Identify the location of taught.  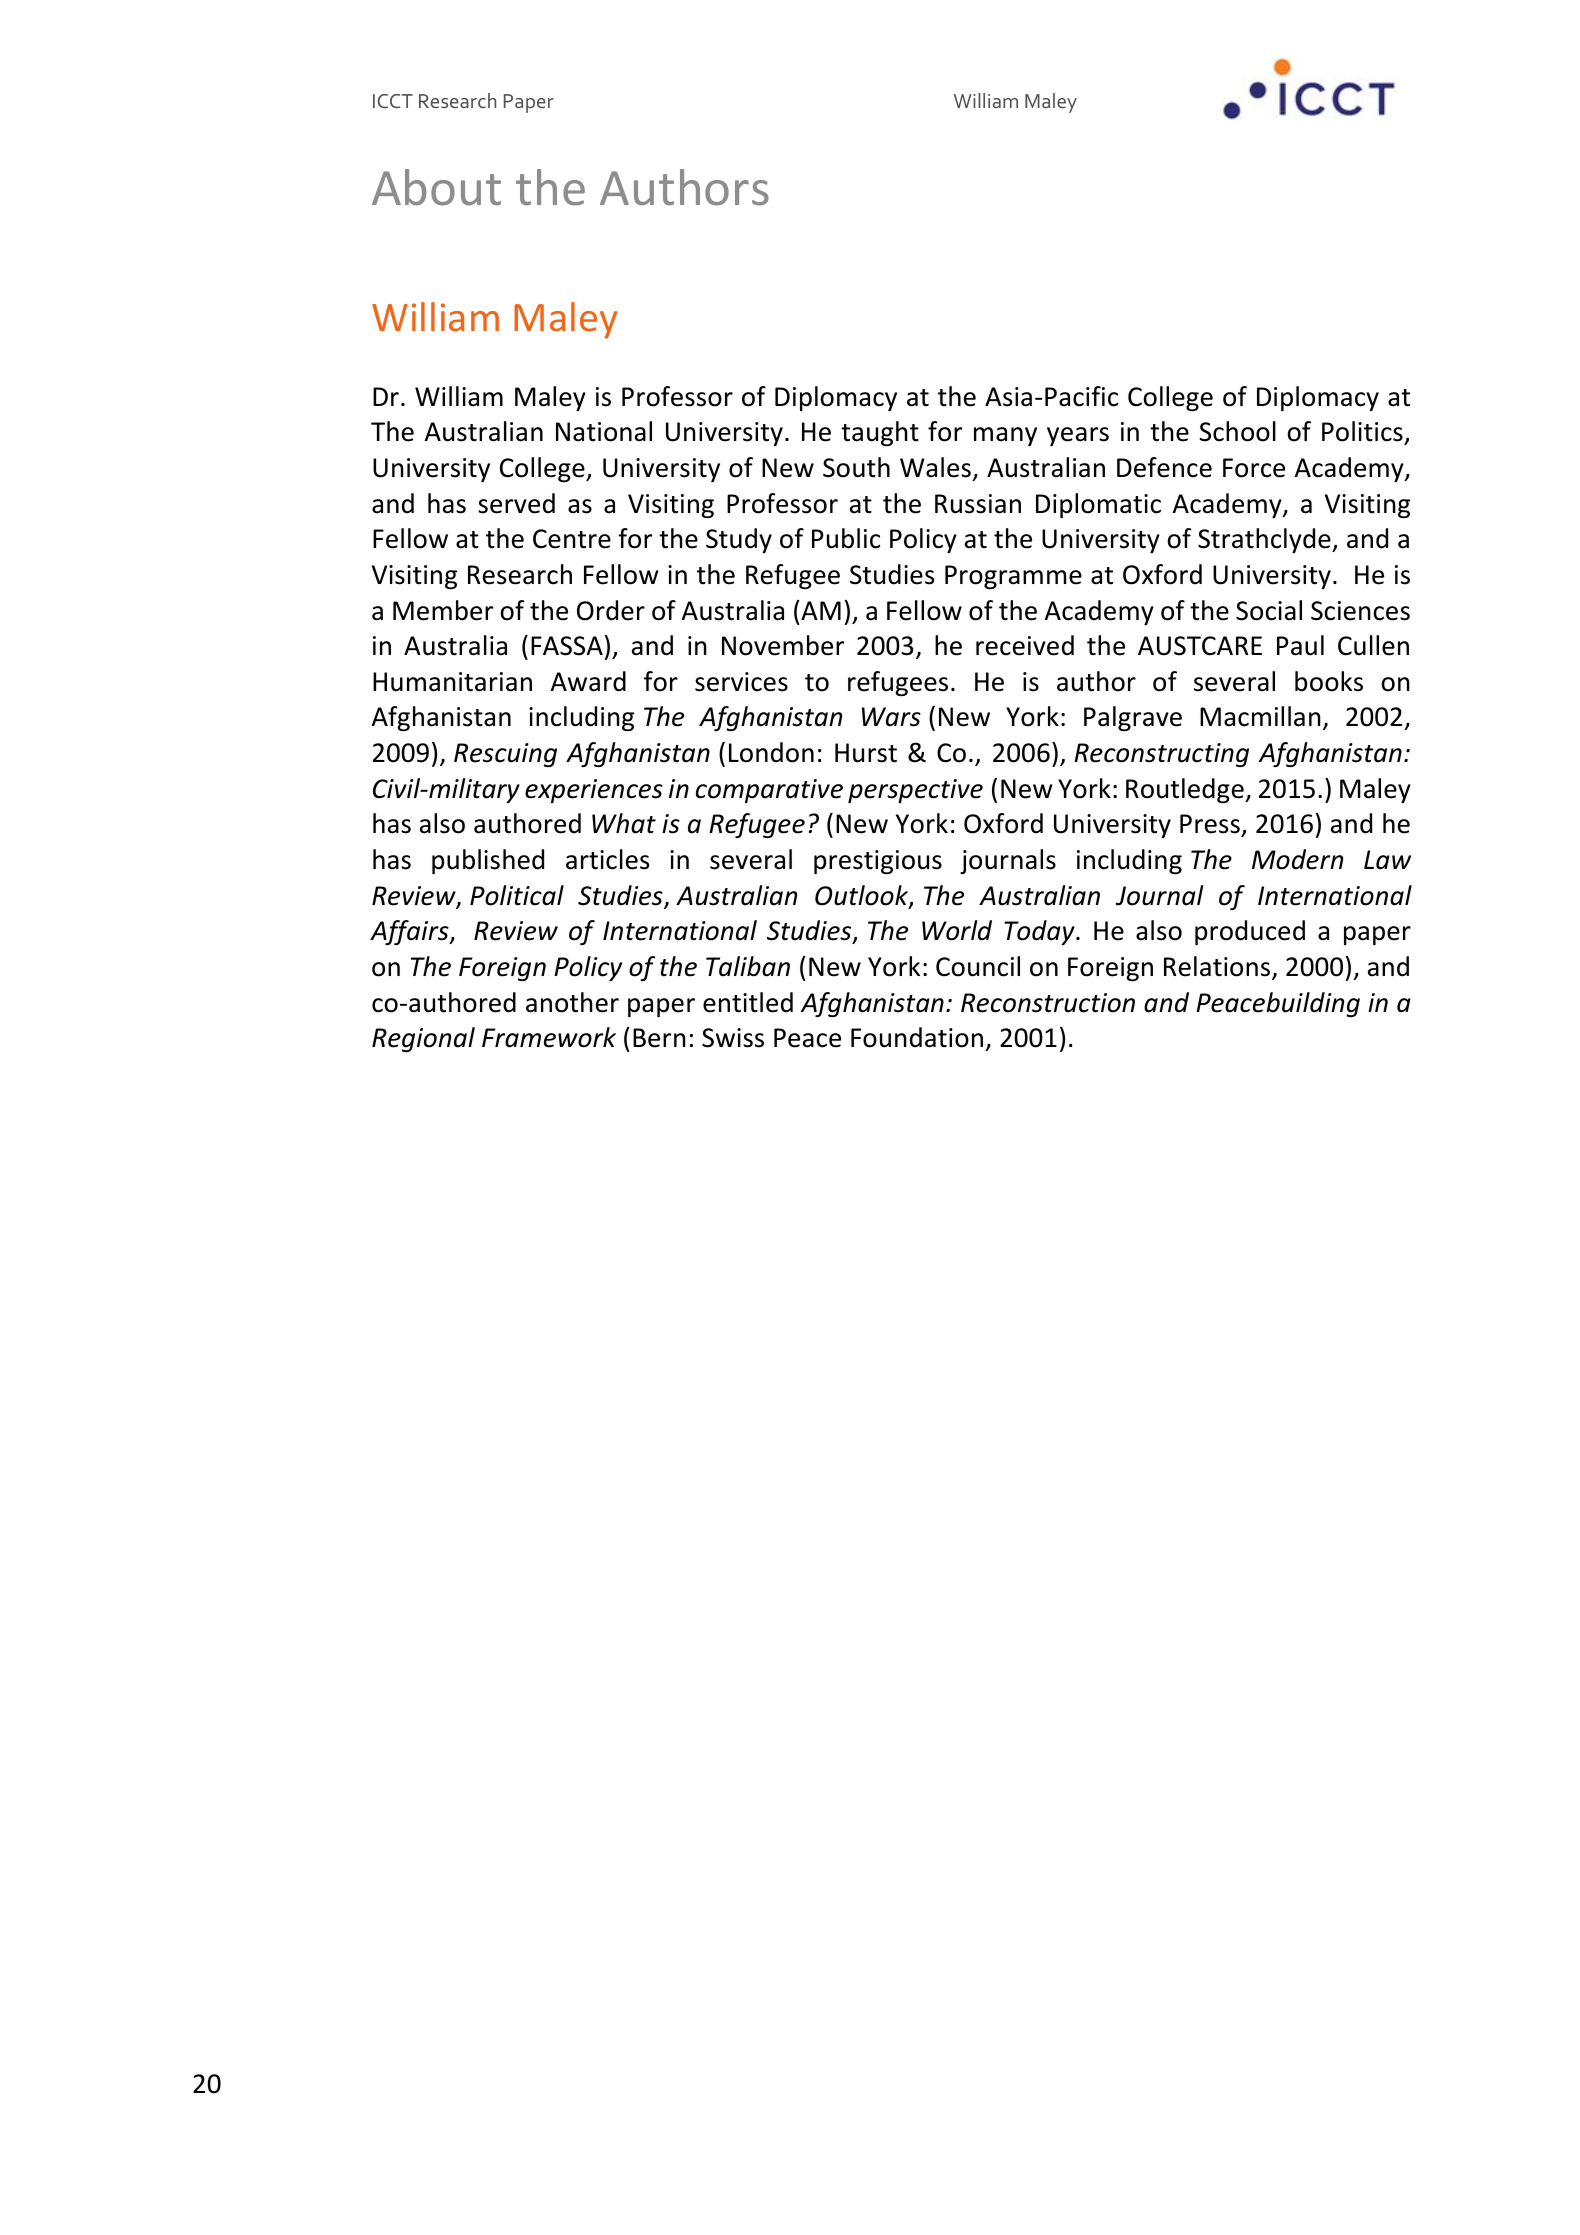
(880, 433).
